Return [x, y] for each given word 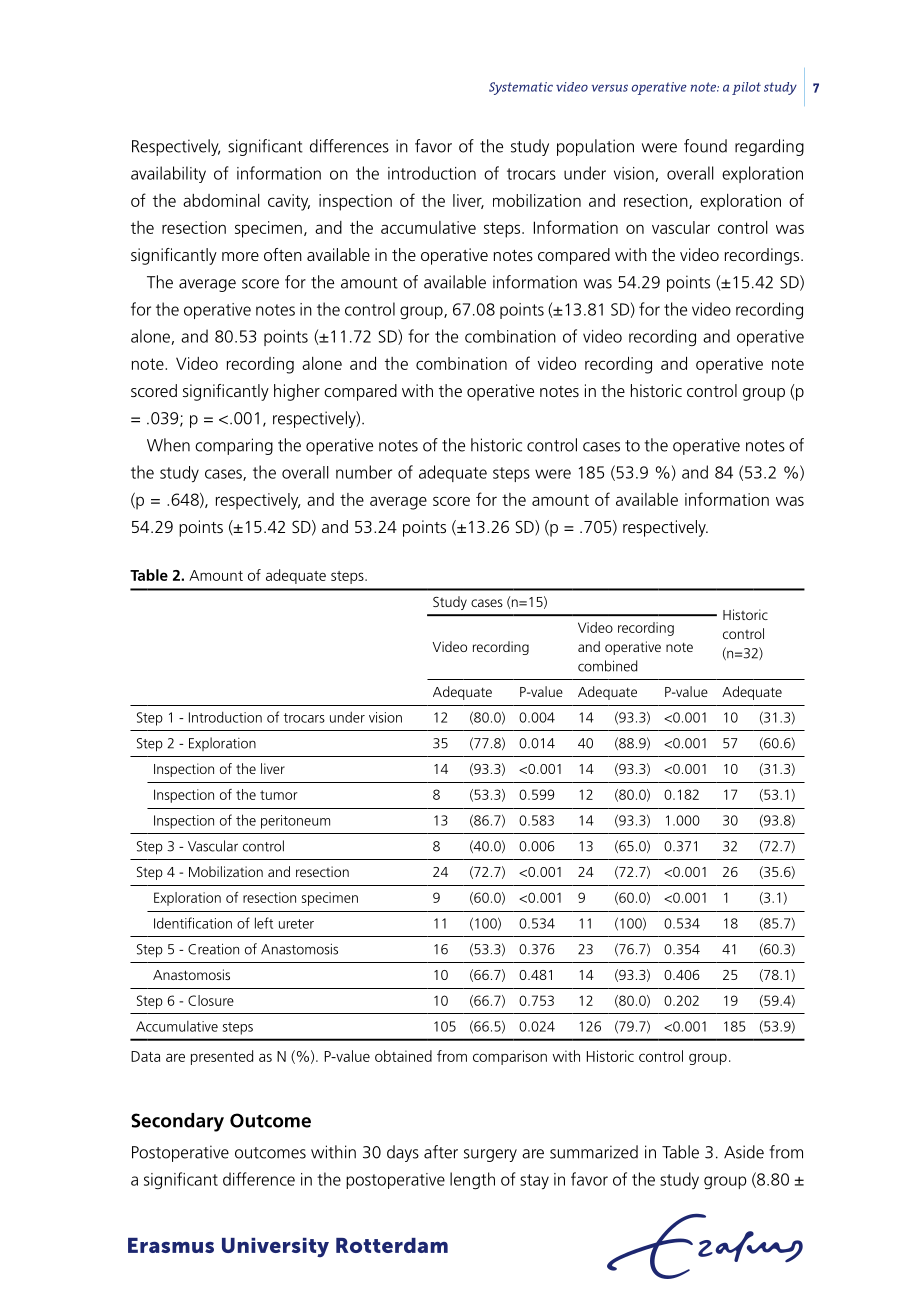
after [441, 1152]
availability [168, 174]
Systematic [521, 88]
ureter [296, 924]
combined [607, 666]
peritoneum [295, 822]
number [364, 472]
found [705, 146]
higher [297, 392]
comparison [510, 1057]
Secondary [177, 1122]
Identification [193, 923]
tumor [279, 795]
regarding [769, 147]
